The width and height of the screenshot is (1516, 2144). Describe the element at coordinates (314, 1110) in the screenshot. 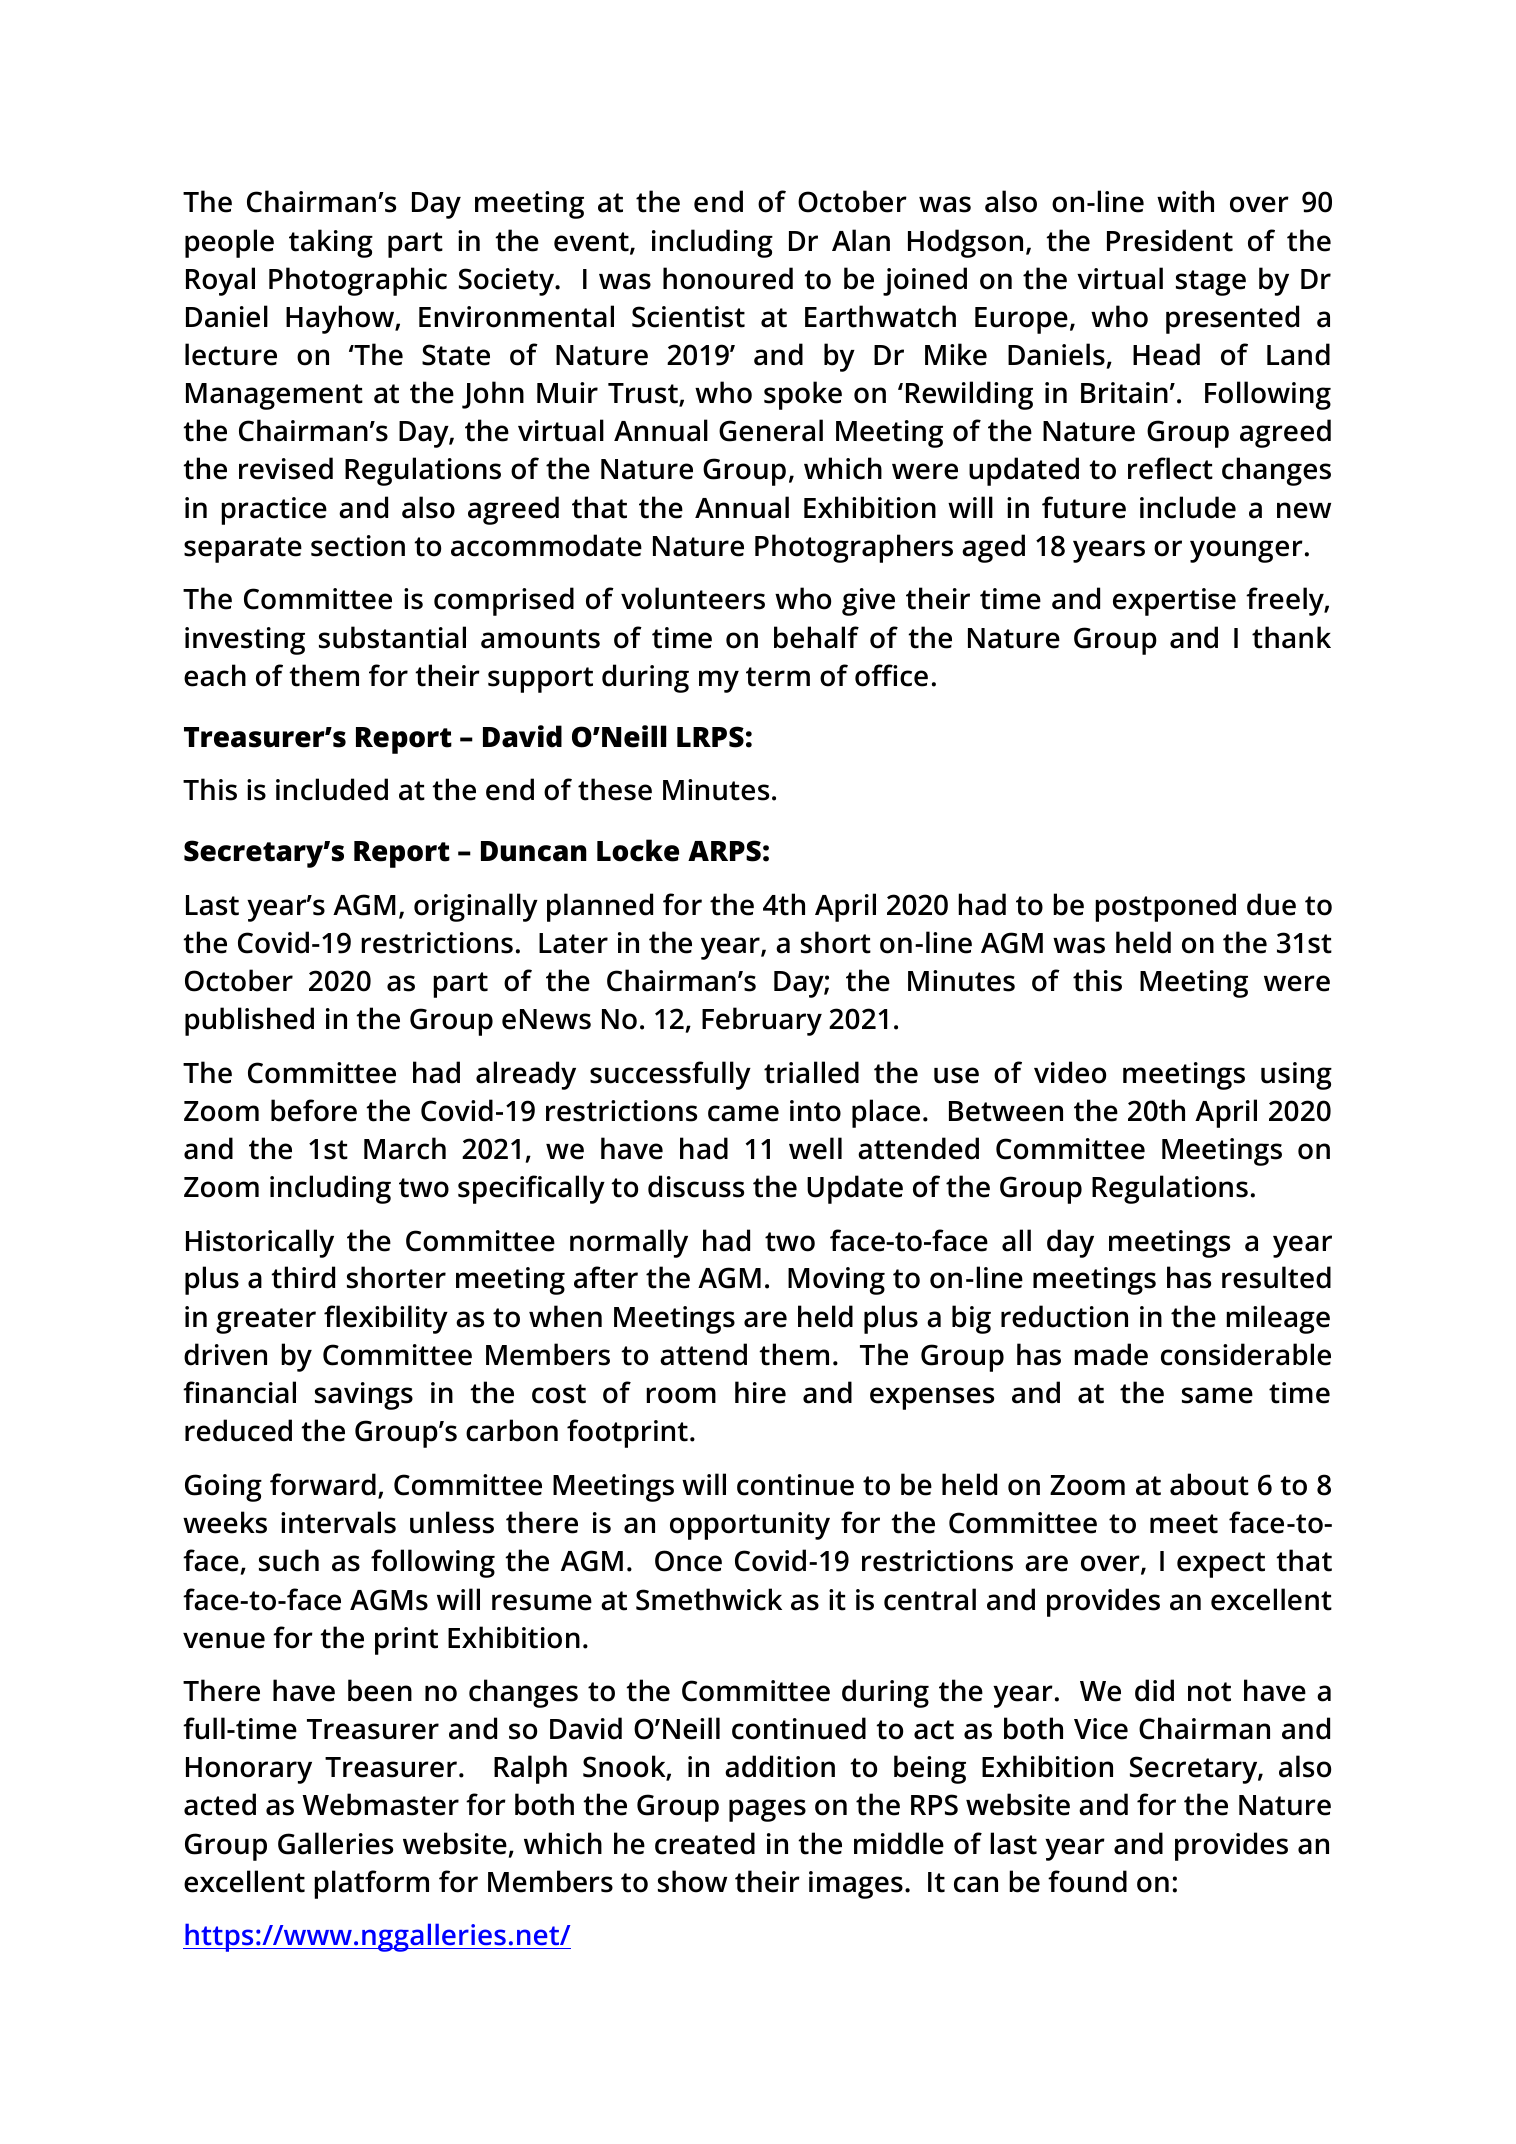

I see `before` at that location.
